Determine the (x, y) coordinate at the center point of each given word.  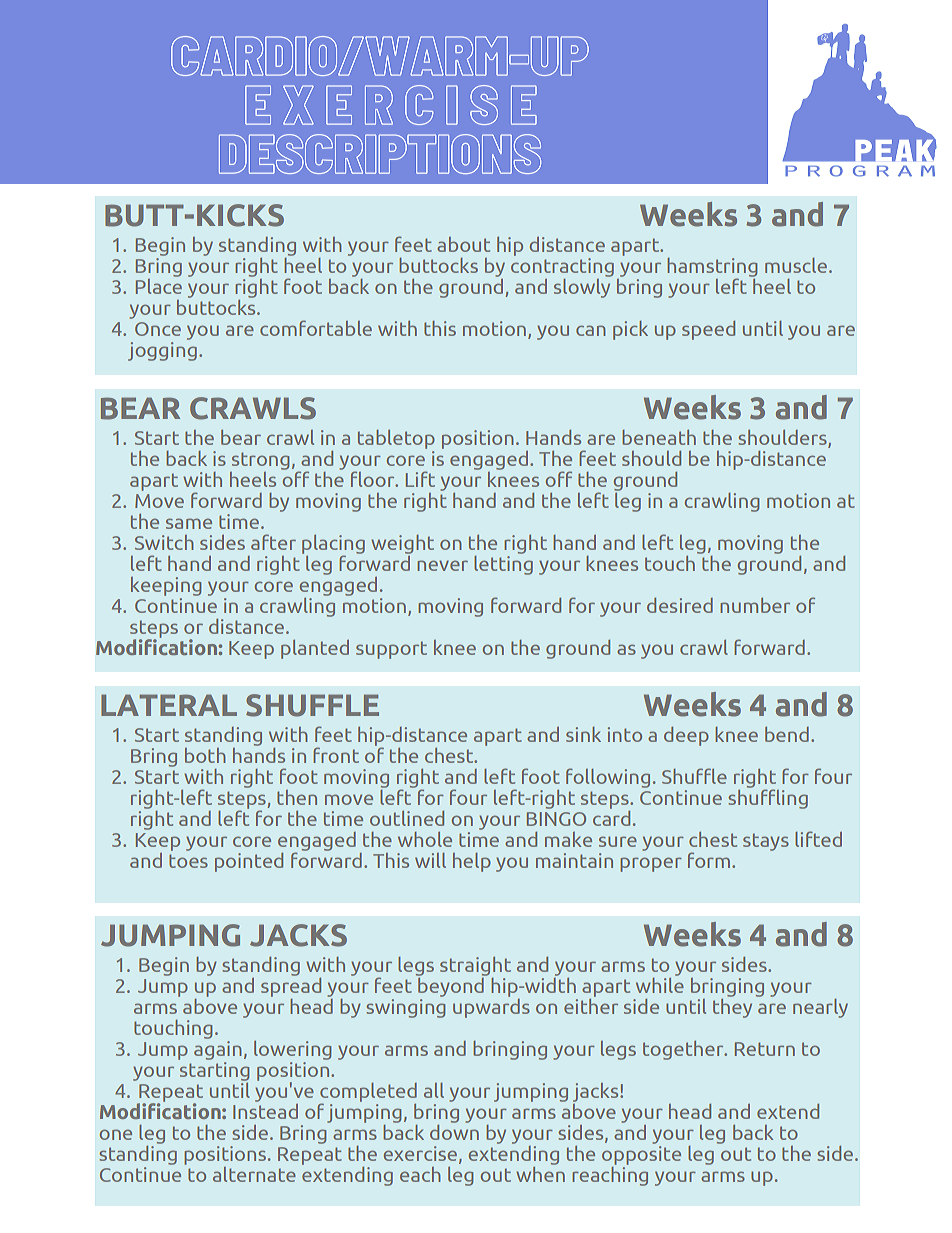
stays (766, 842)
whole (425, 839)
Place (159, 285)
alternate (254, 1174)
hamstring (712, 269)
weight (402, 544)
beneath (659, 437)
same (189, 523)
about (463, 244)
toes (188, 861)
